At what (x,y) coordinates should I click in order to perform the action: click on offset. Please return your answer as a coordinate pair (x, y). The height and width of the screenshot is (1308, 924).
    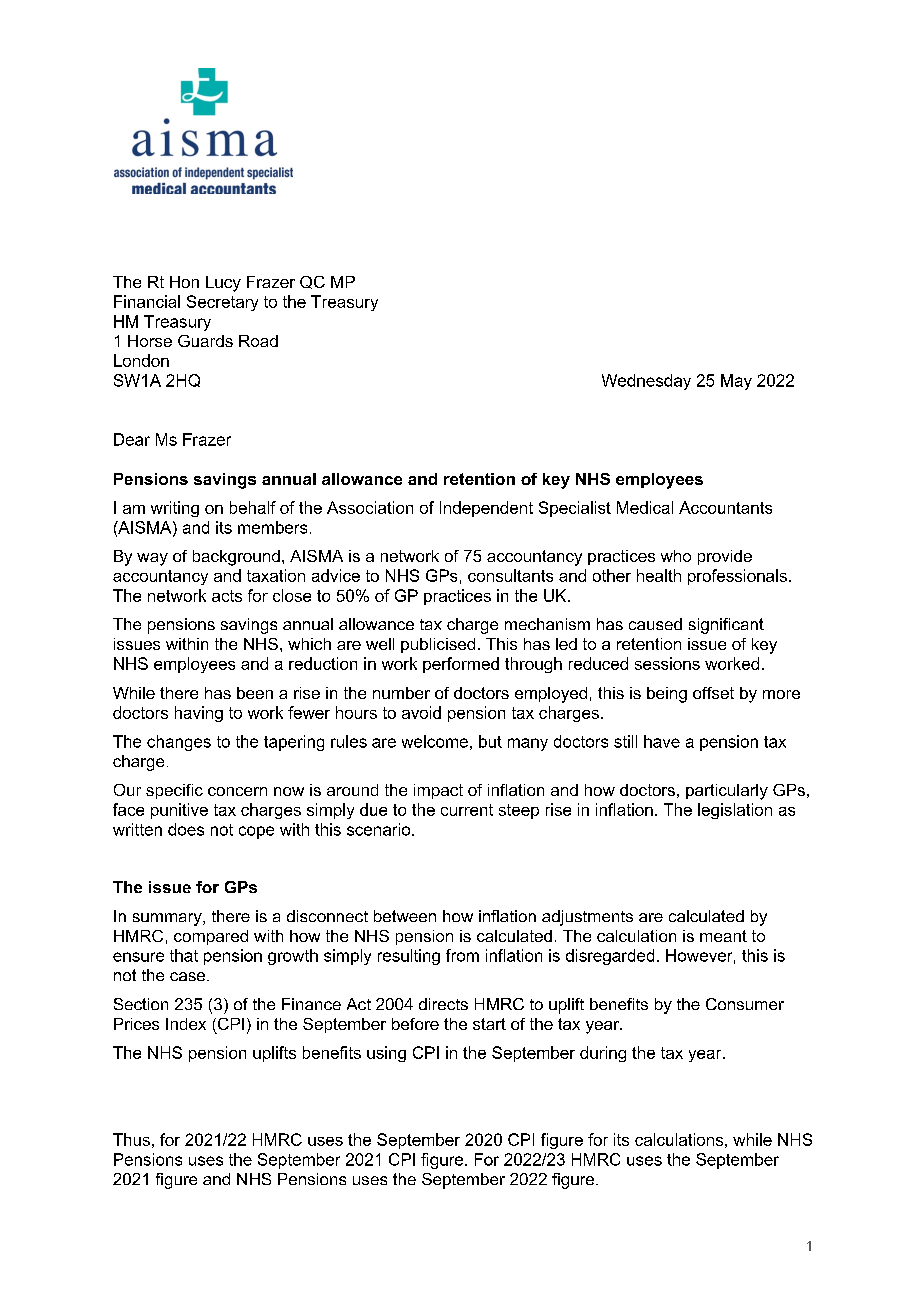
    Looking at the image, I should click on (713, 693).
